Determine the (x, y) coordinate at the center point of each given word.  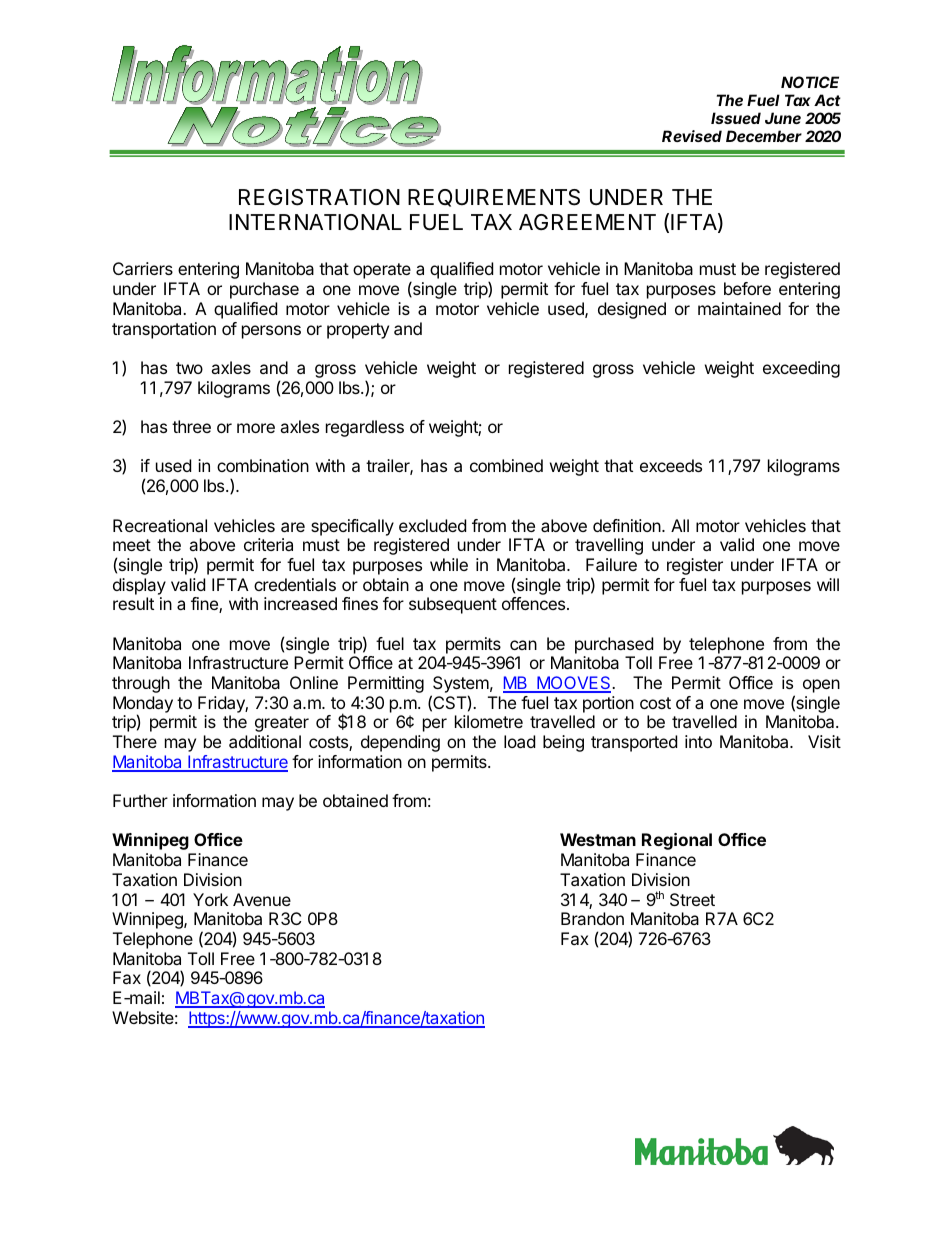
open (821, 686)
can (523, 645)
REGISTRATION (319, 197)
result (133, 603)
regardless (365, 428)
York (210, 899)
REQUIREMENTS (494, 198)
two (189, 368)
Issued (736, 118)
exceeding (801, 369)
